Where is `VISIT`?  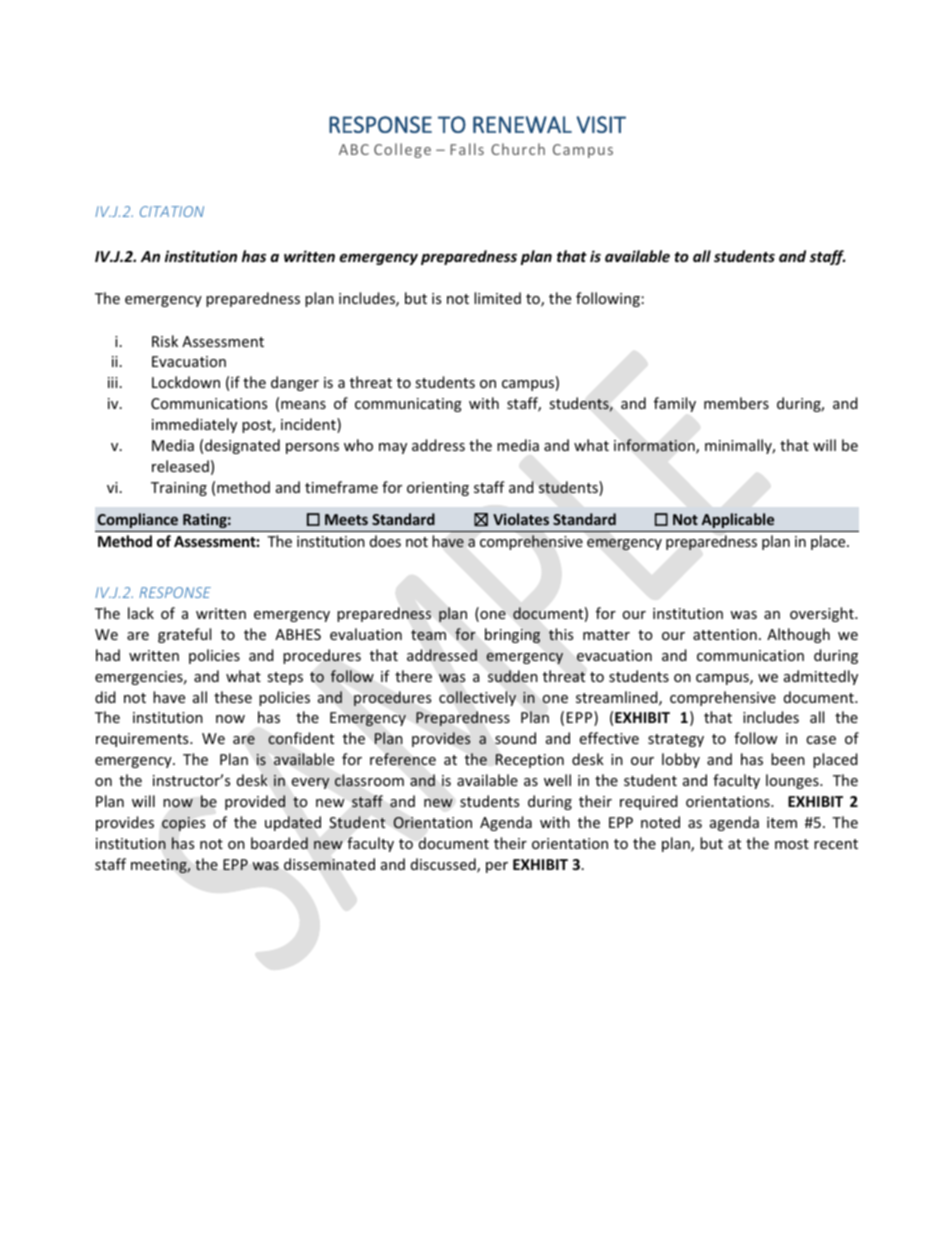 VISIT is located at coordinates (601, 124).
